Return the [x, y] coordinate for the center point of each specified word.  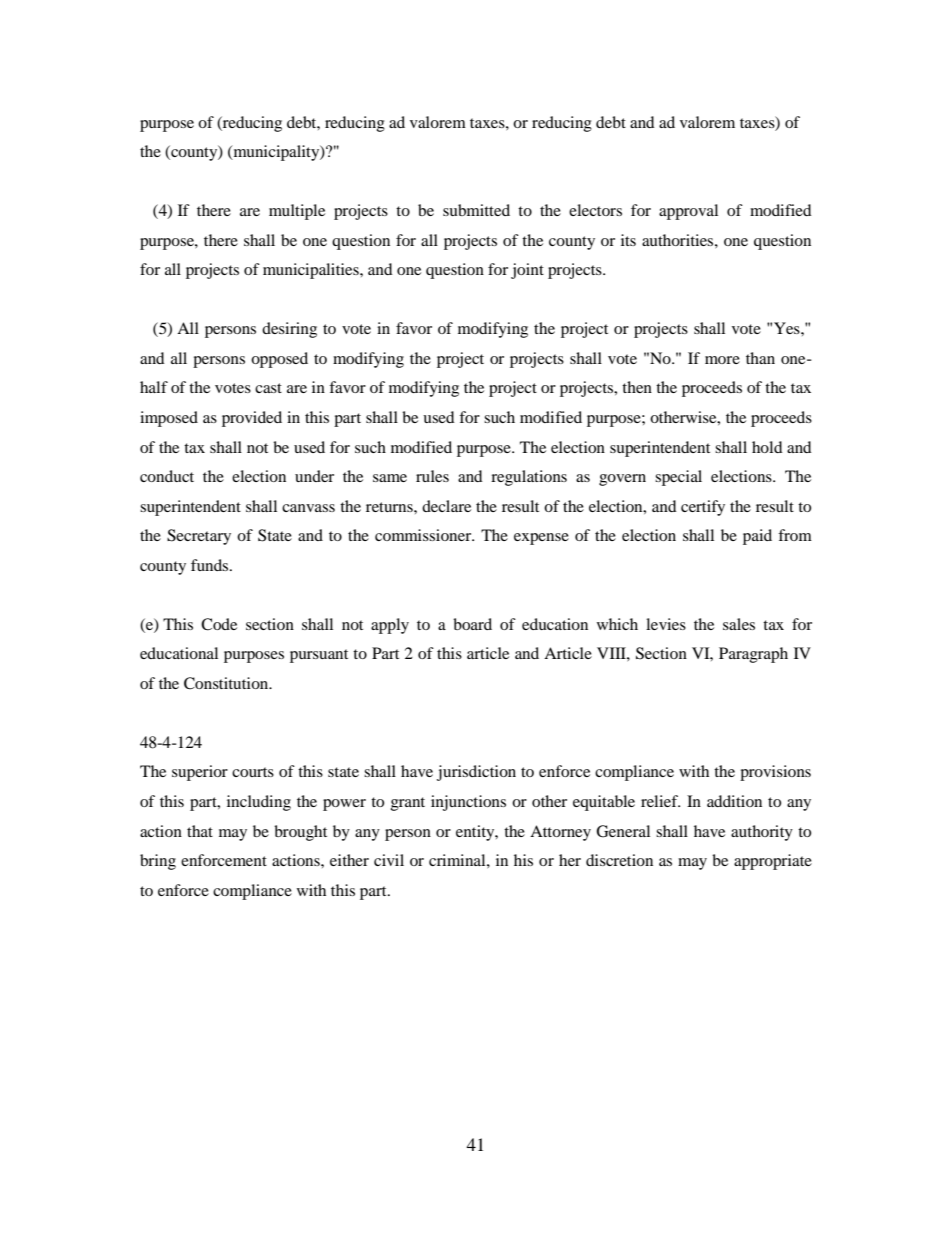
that [200, 831]
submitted [476, 210]
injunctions [468, 803]
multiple [297, 212]
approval [688, 212]
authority [762, 833]
